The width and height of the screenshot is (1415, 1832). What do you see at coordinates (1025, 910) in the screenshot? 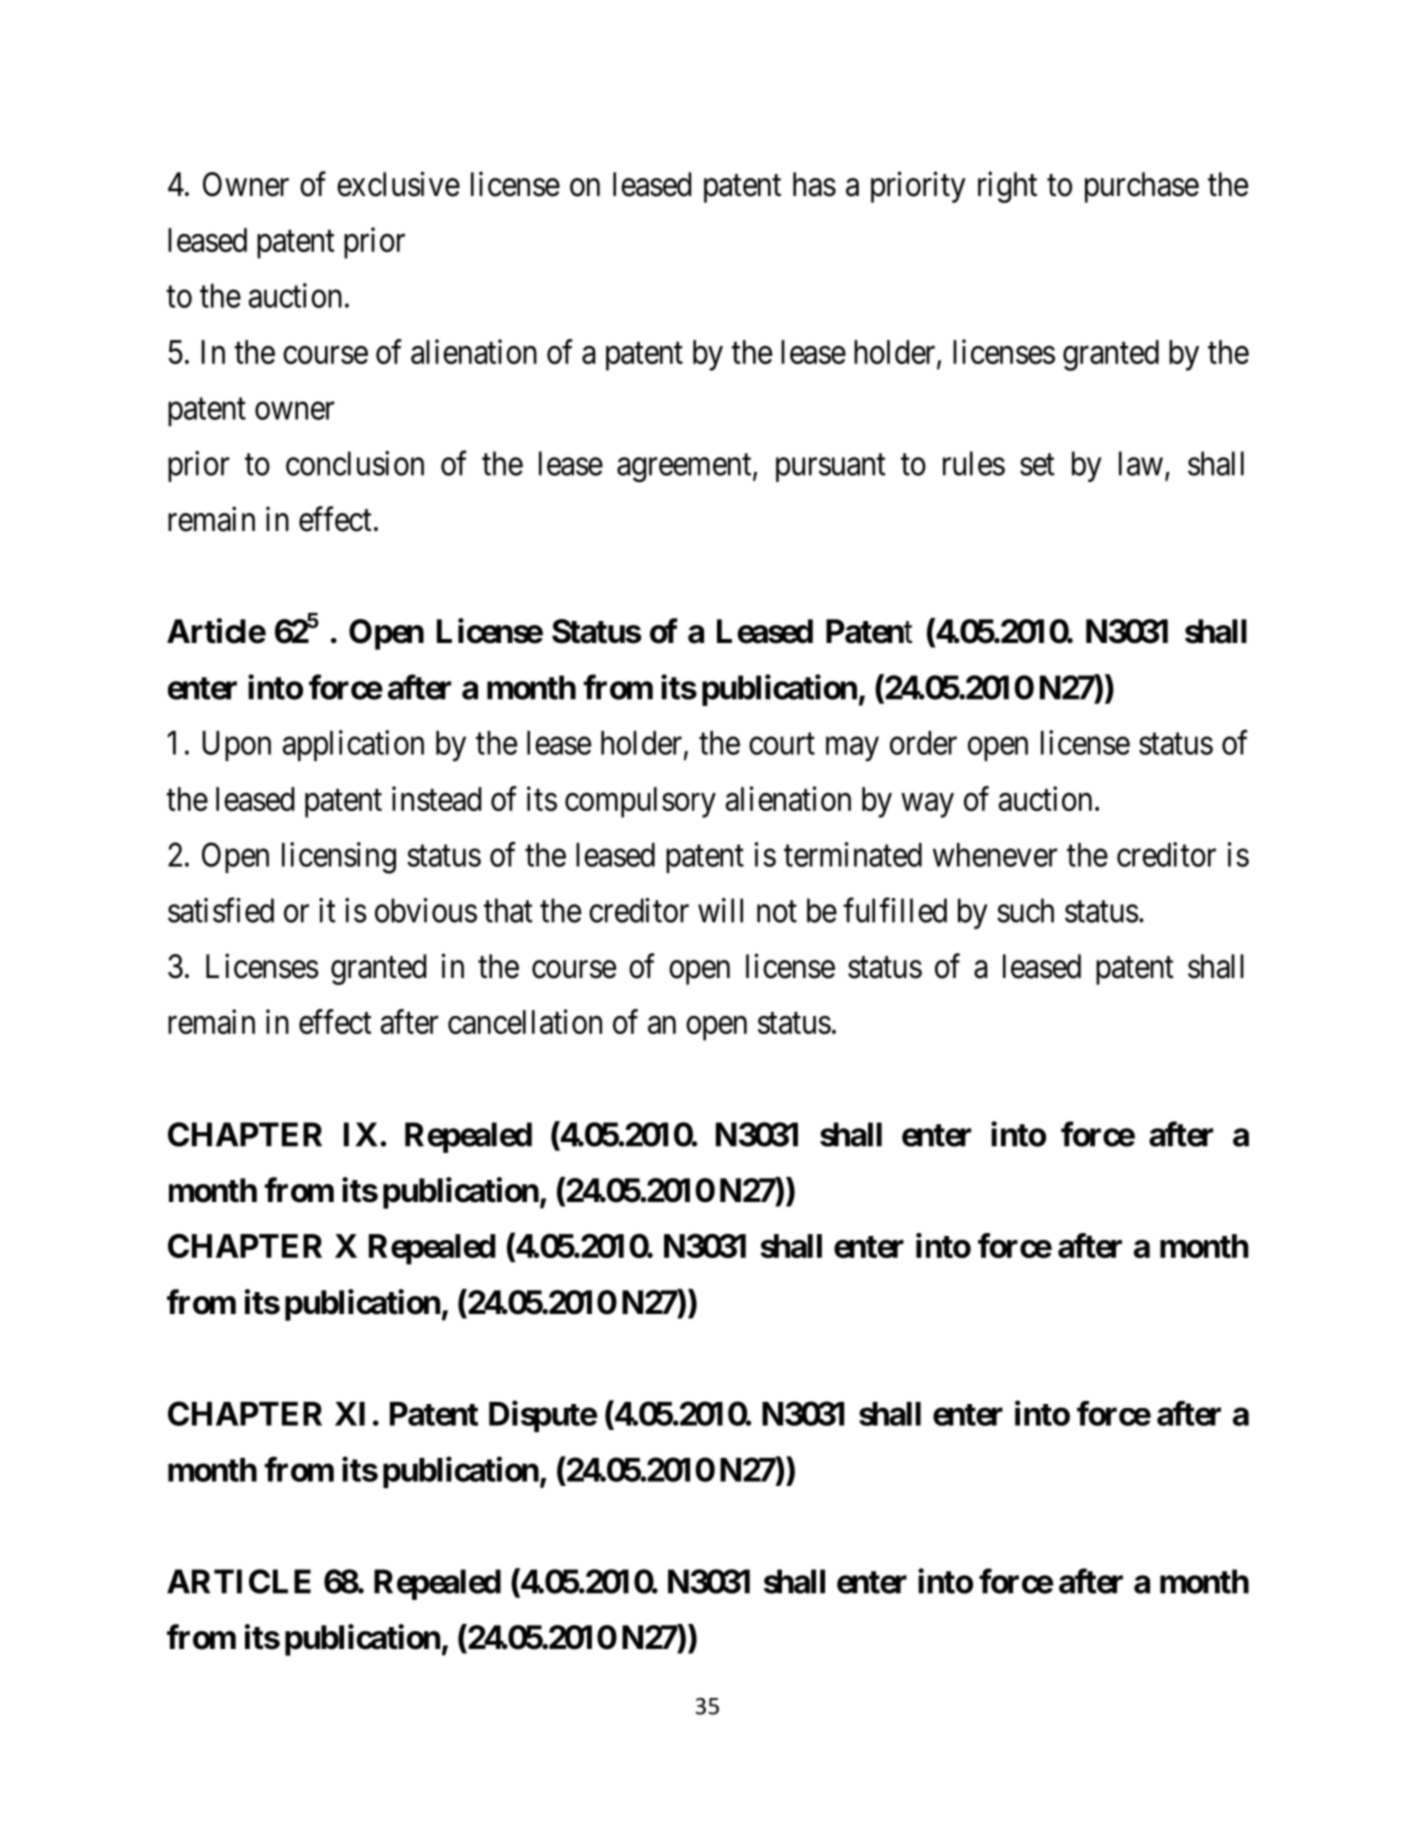
I see `such` at bounding box center [1025, 910].
